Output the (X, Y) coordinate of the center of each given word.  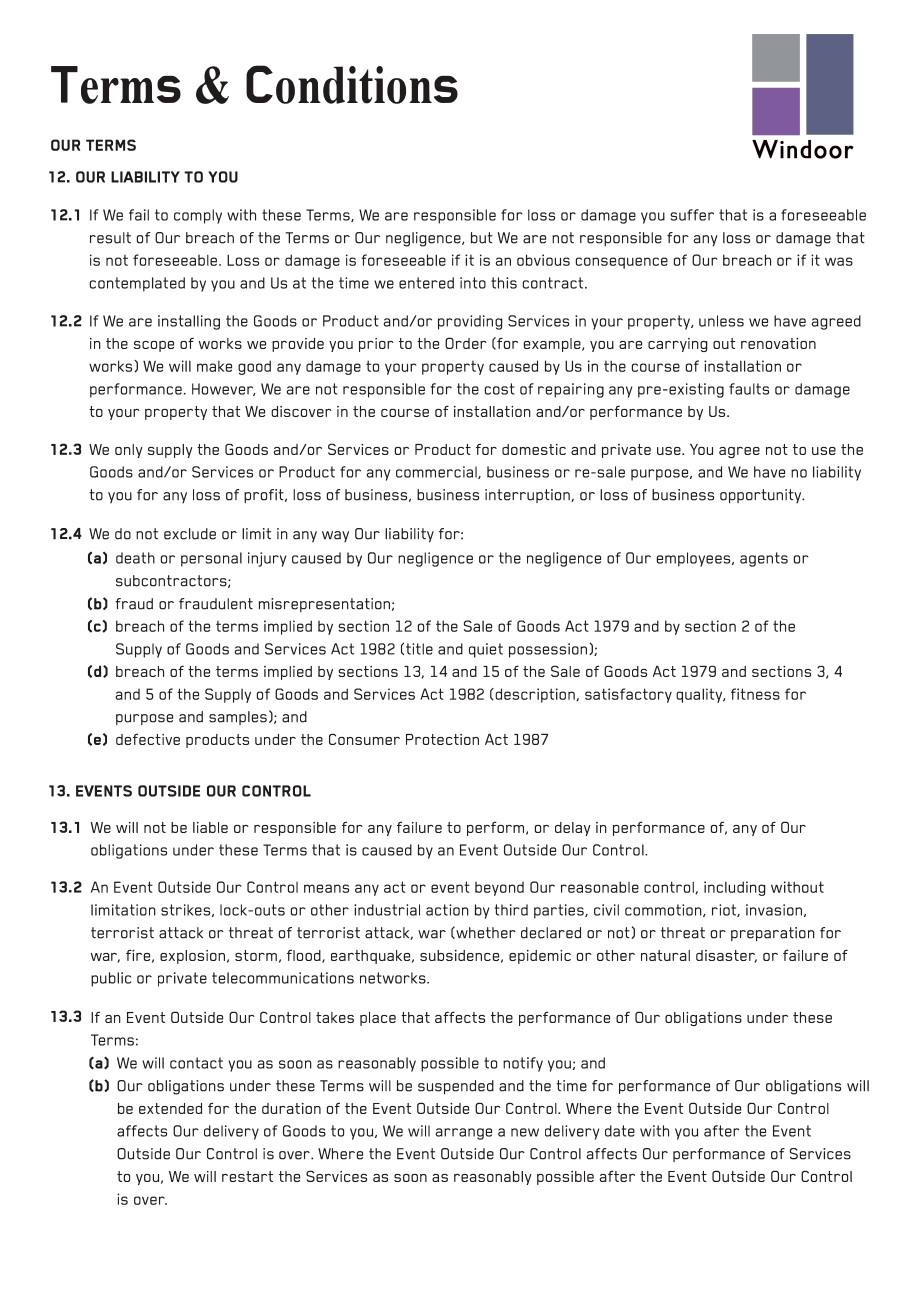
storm (256, 955)
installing (189, 322)
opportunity (761, 496)
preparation (773, 934)
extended (170, 1108)
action (447, 910)
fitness (755, 694)
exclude (190, 534)
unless (721, 321)
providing (470, 322)
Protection (442, 739)
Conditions (352, 84)
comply (198, 216)
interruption (528, 496)
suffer (692, 215)
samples (238, 718)
